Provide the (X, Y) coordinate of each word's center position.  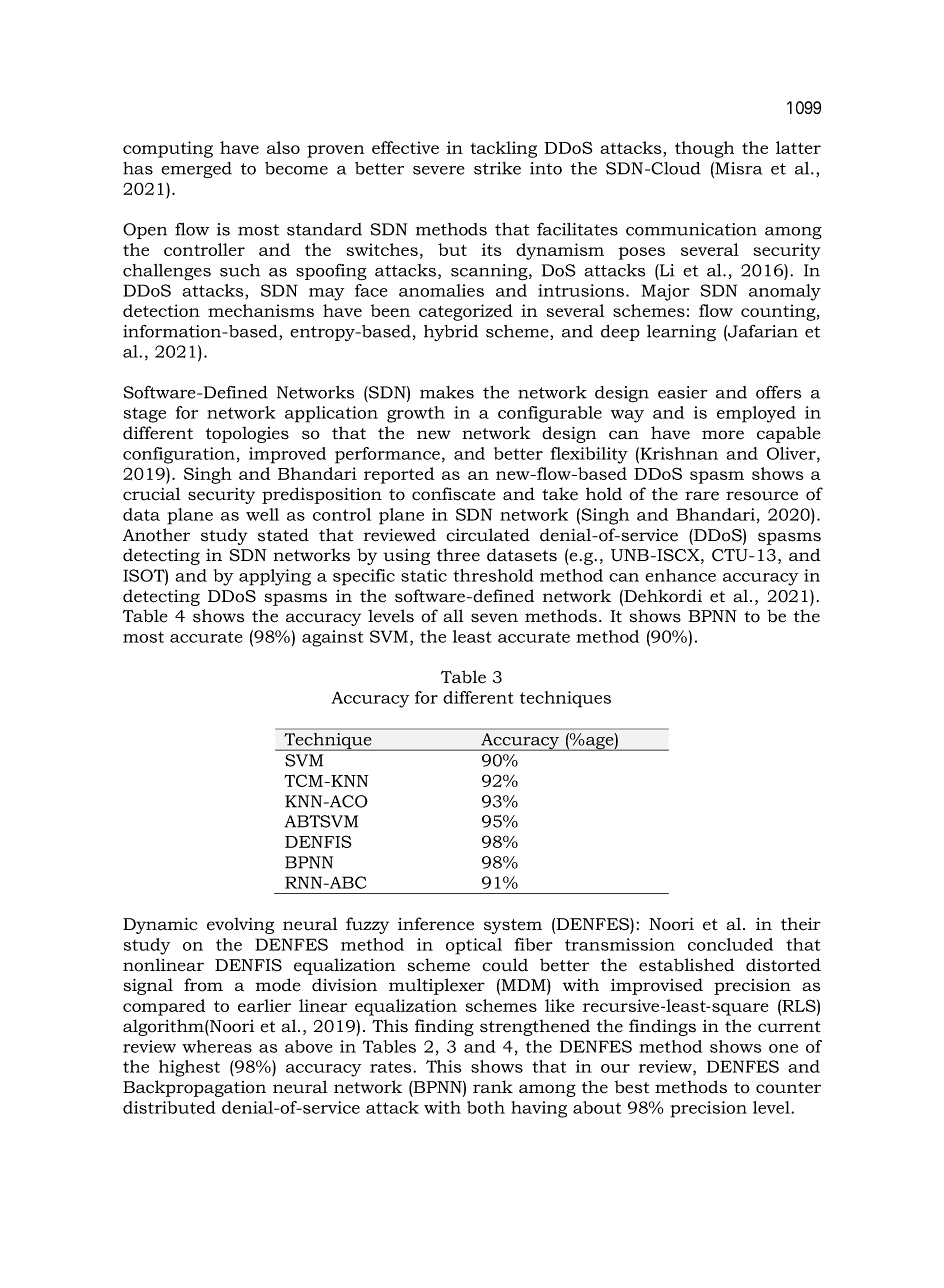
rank (493, 1087)
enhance (680, 575)
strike (497, 168)
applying (275, 577)
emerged (196, 170)
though (704, 149)
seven (494, 618)
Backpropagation (194, 1088)
